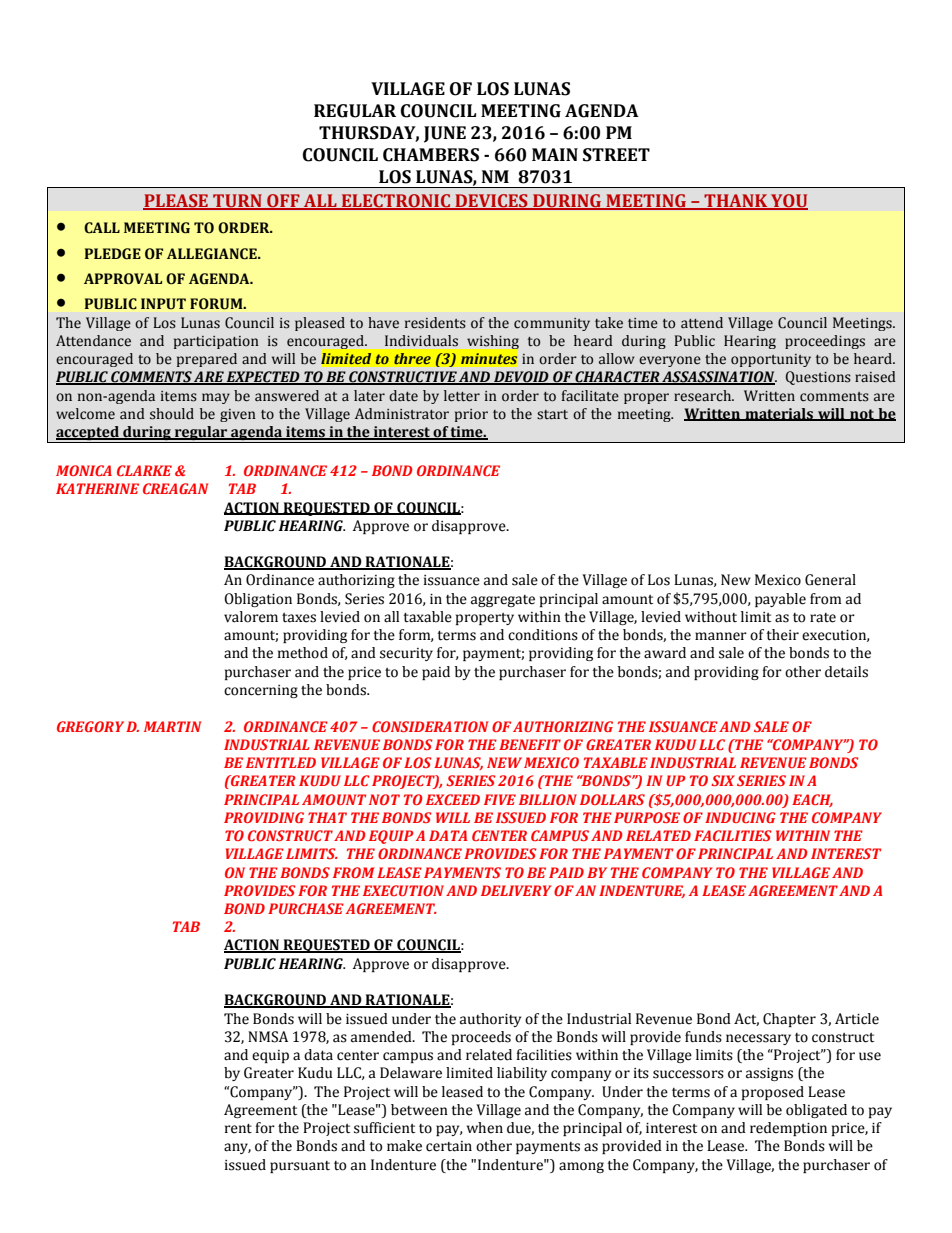  What do you see at coordinates (788, 202) in the screenshot?
I see `YOU` at bounding box center [788, 202].
